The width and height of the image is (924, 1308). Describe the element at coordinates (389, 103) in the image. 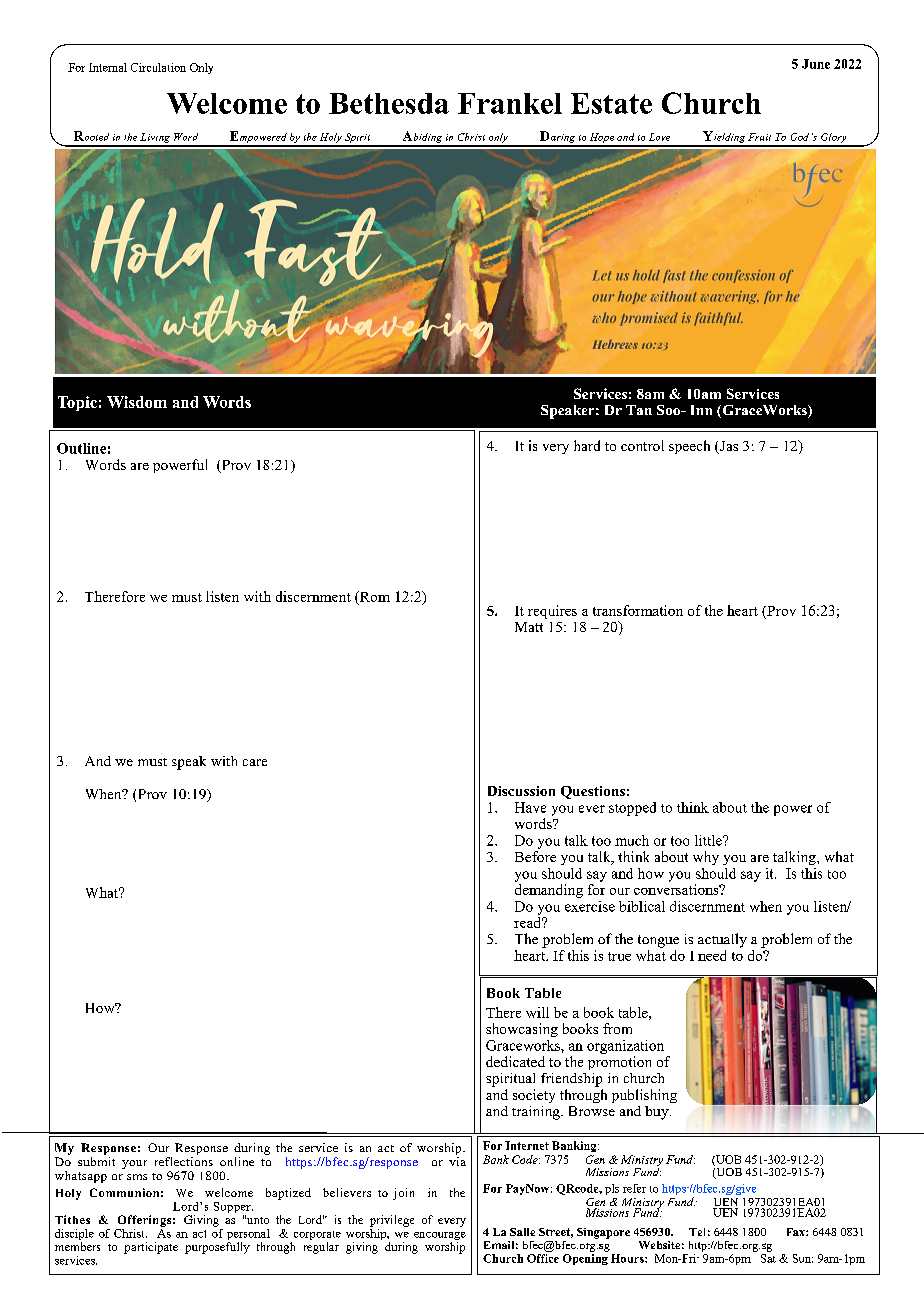

I see `Bethesda` at that location.
